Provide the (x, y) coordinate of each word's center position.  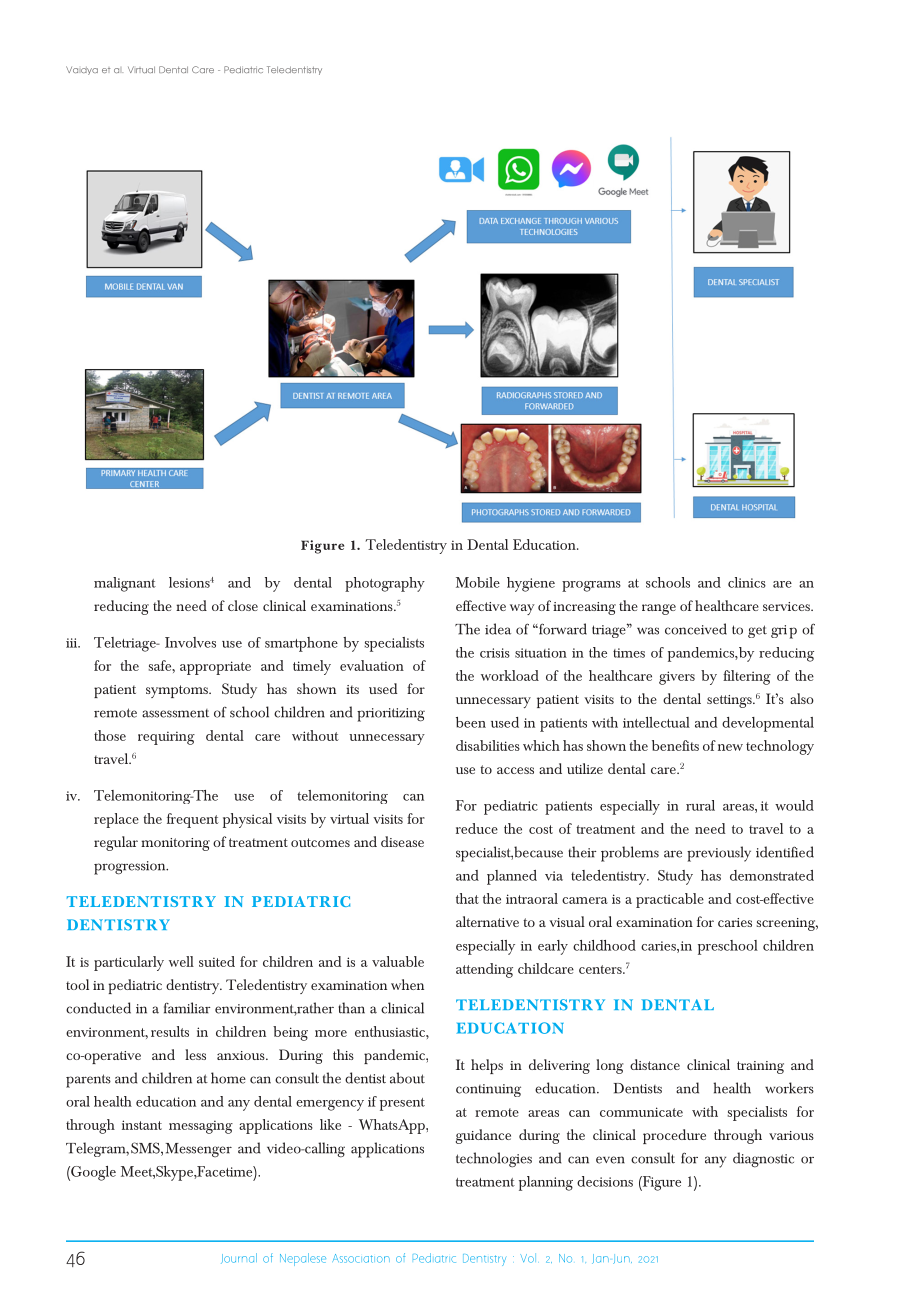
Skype (175, 1173)
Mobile (478, 582)
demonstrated (772, 875)
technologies (494, 1160)
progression (131, 868)
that (467, 898)
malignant (125, 584)
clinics (747, 582)
